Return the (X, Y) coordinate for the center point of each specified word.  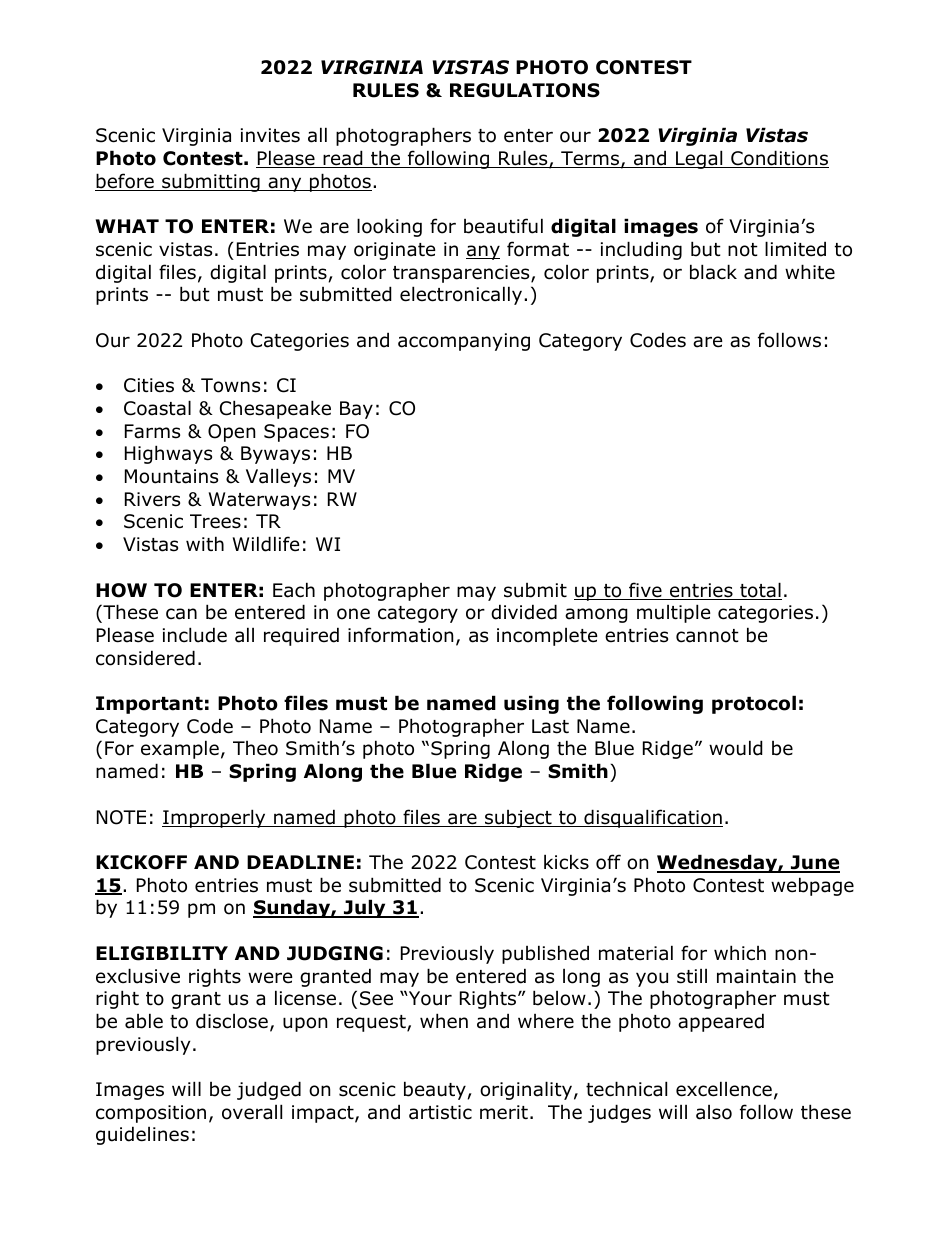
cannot (707, 636)
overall (252, 1112)
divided (524, 612)
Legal (699, 159)
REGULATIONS (525, 90)
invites (270, 135)
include (195, 635)
